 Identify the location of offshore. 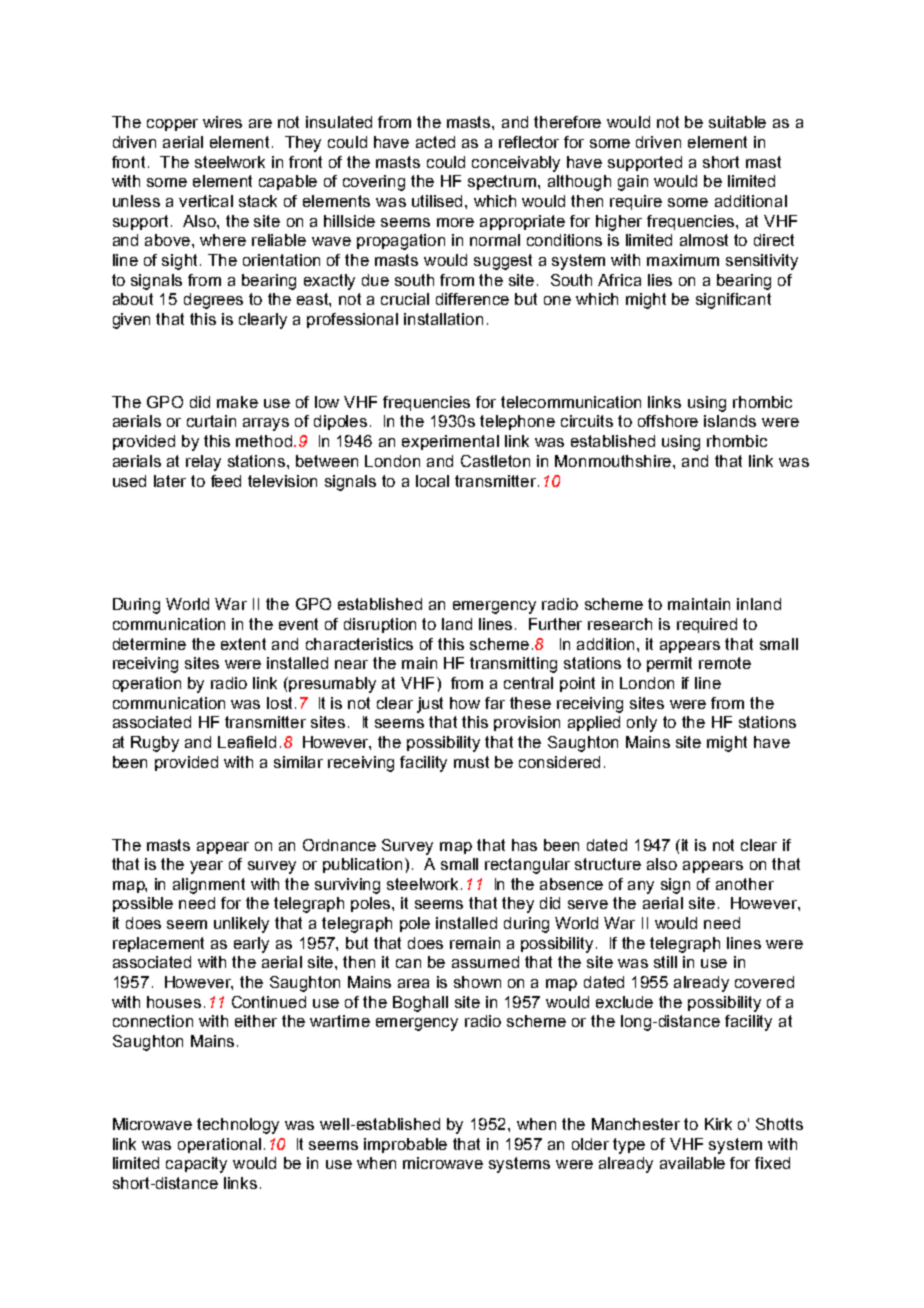
(668, 421).
